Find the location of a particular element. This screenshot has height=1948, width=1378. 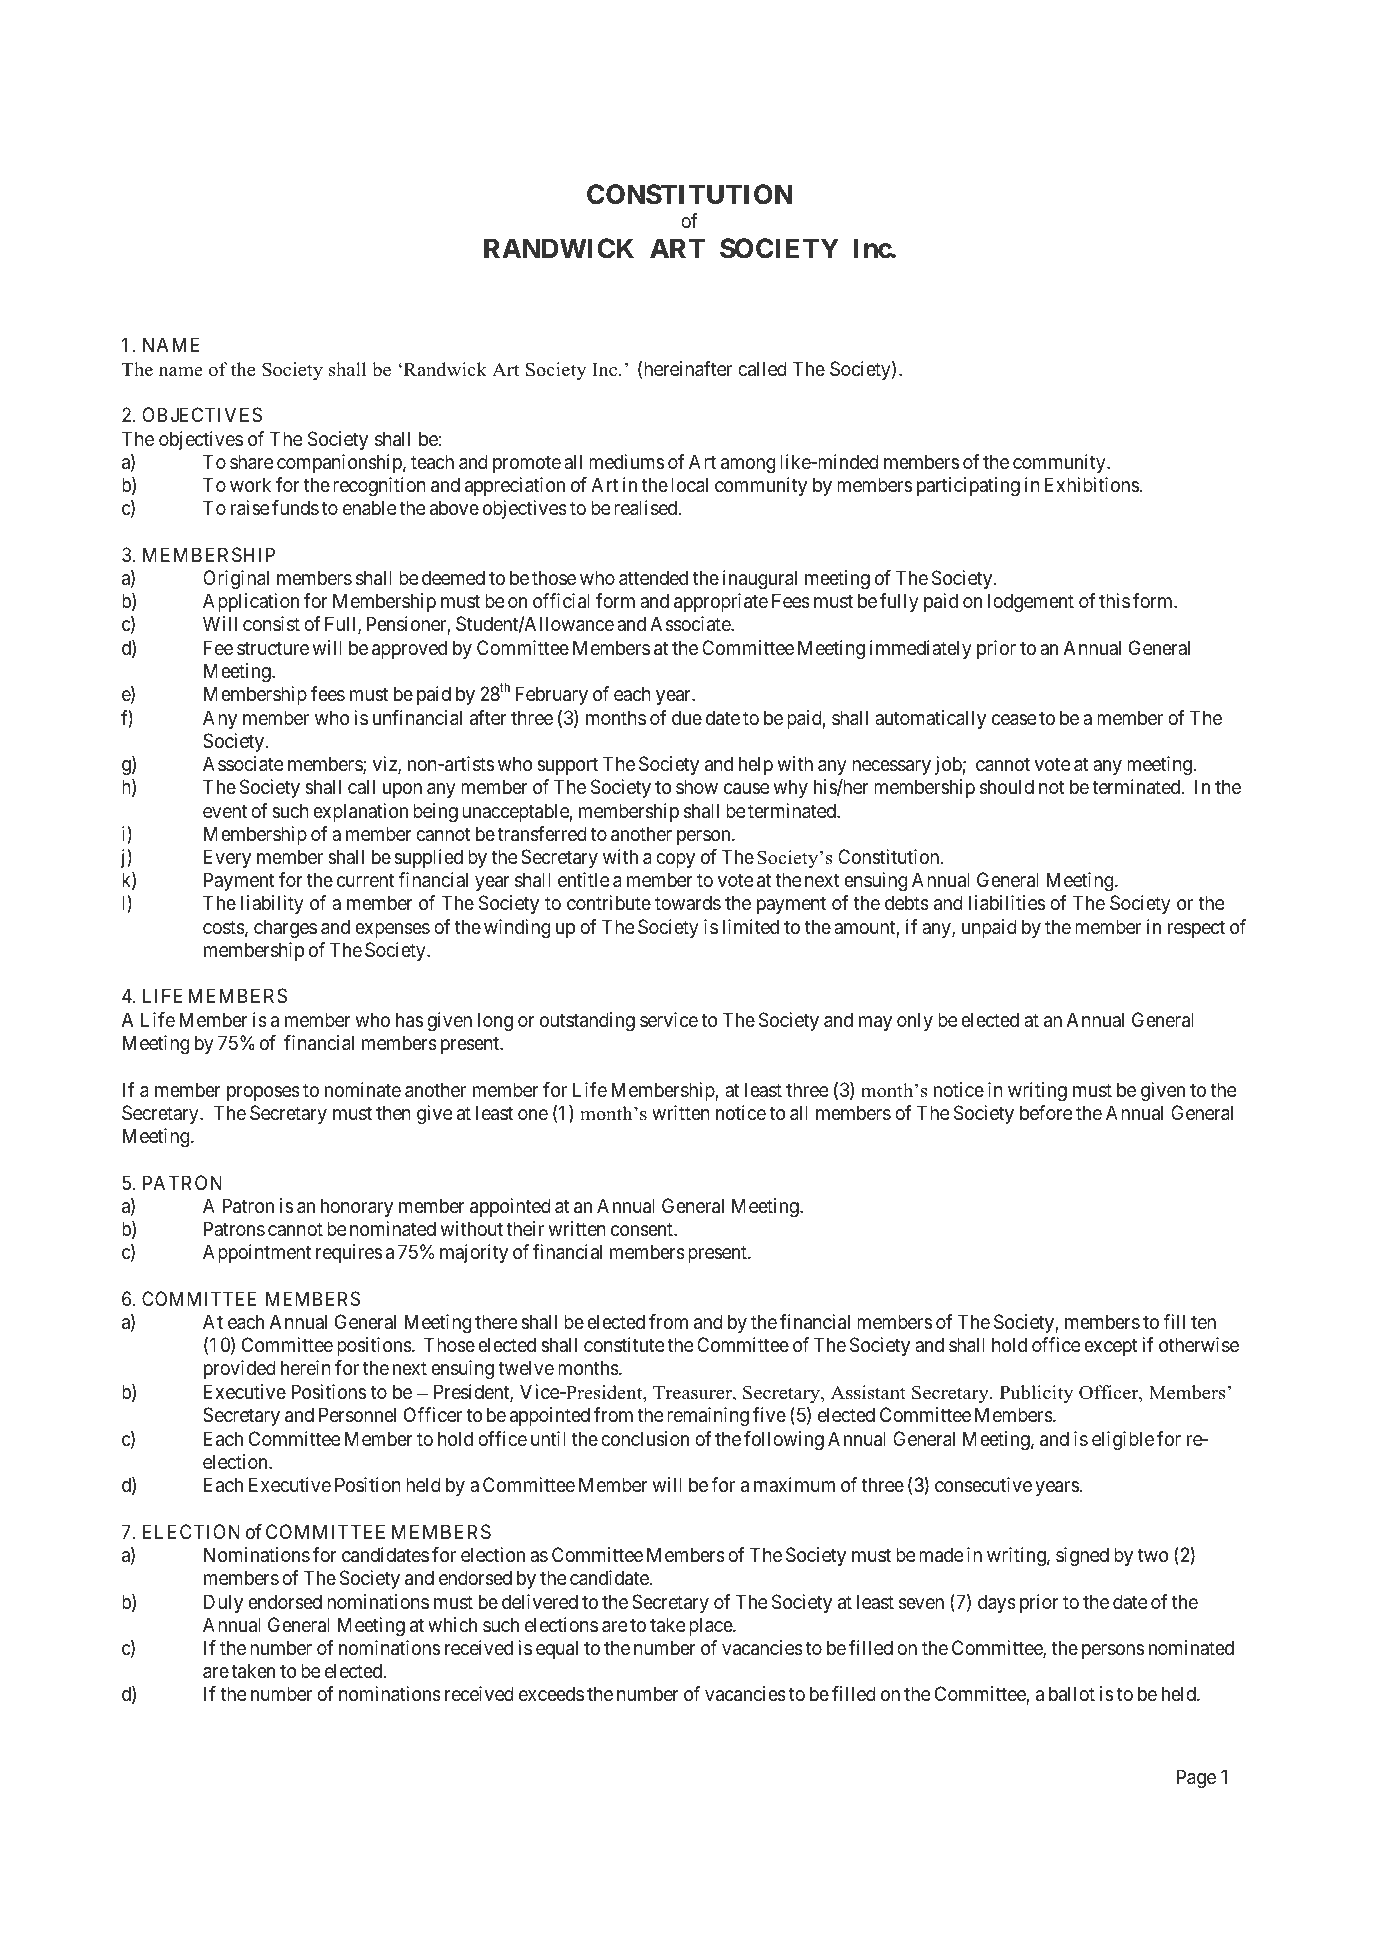

enable is located at coordinates (369, 508).
